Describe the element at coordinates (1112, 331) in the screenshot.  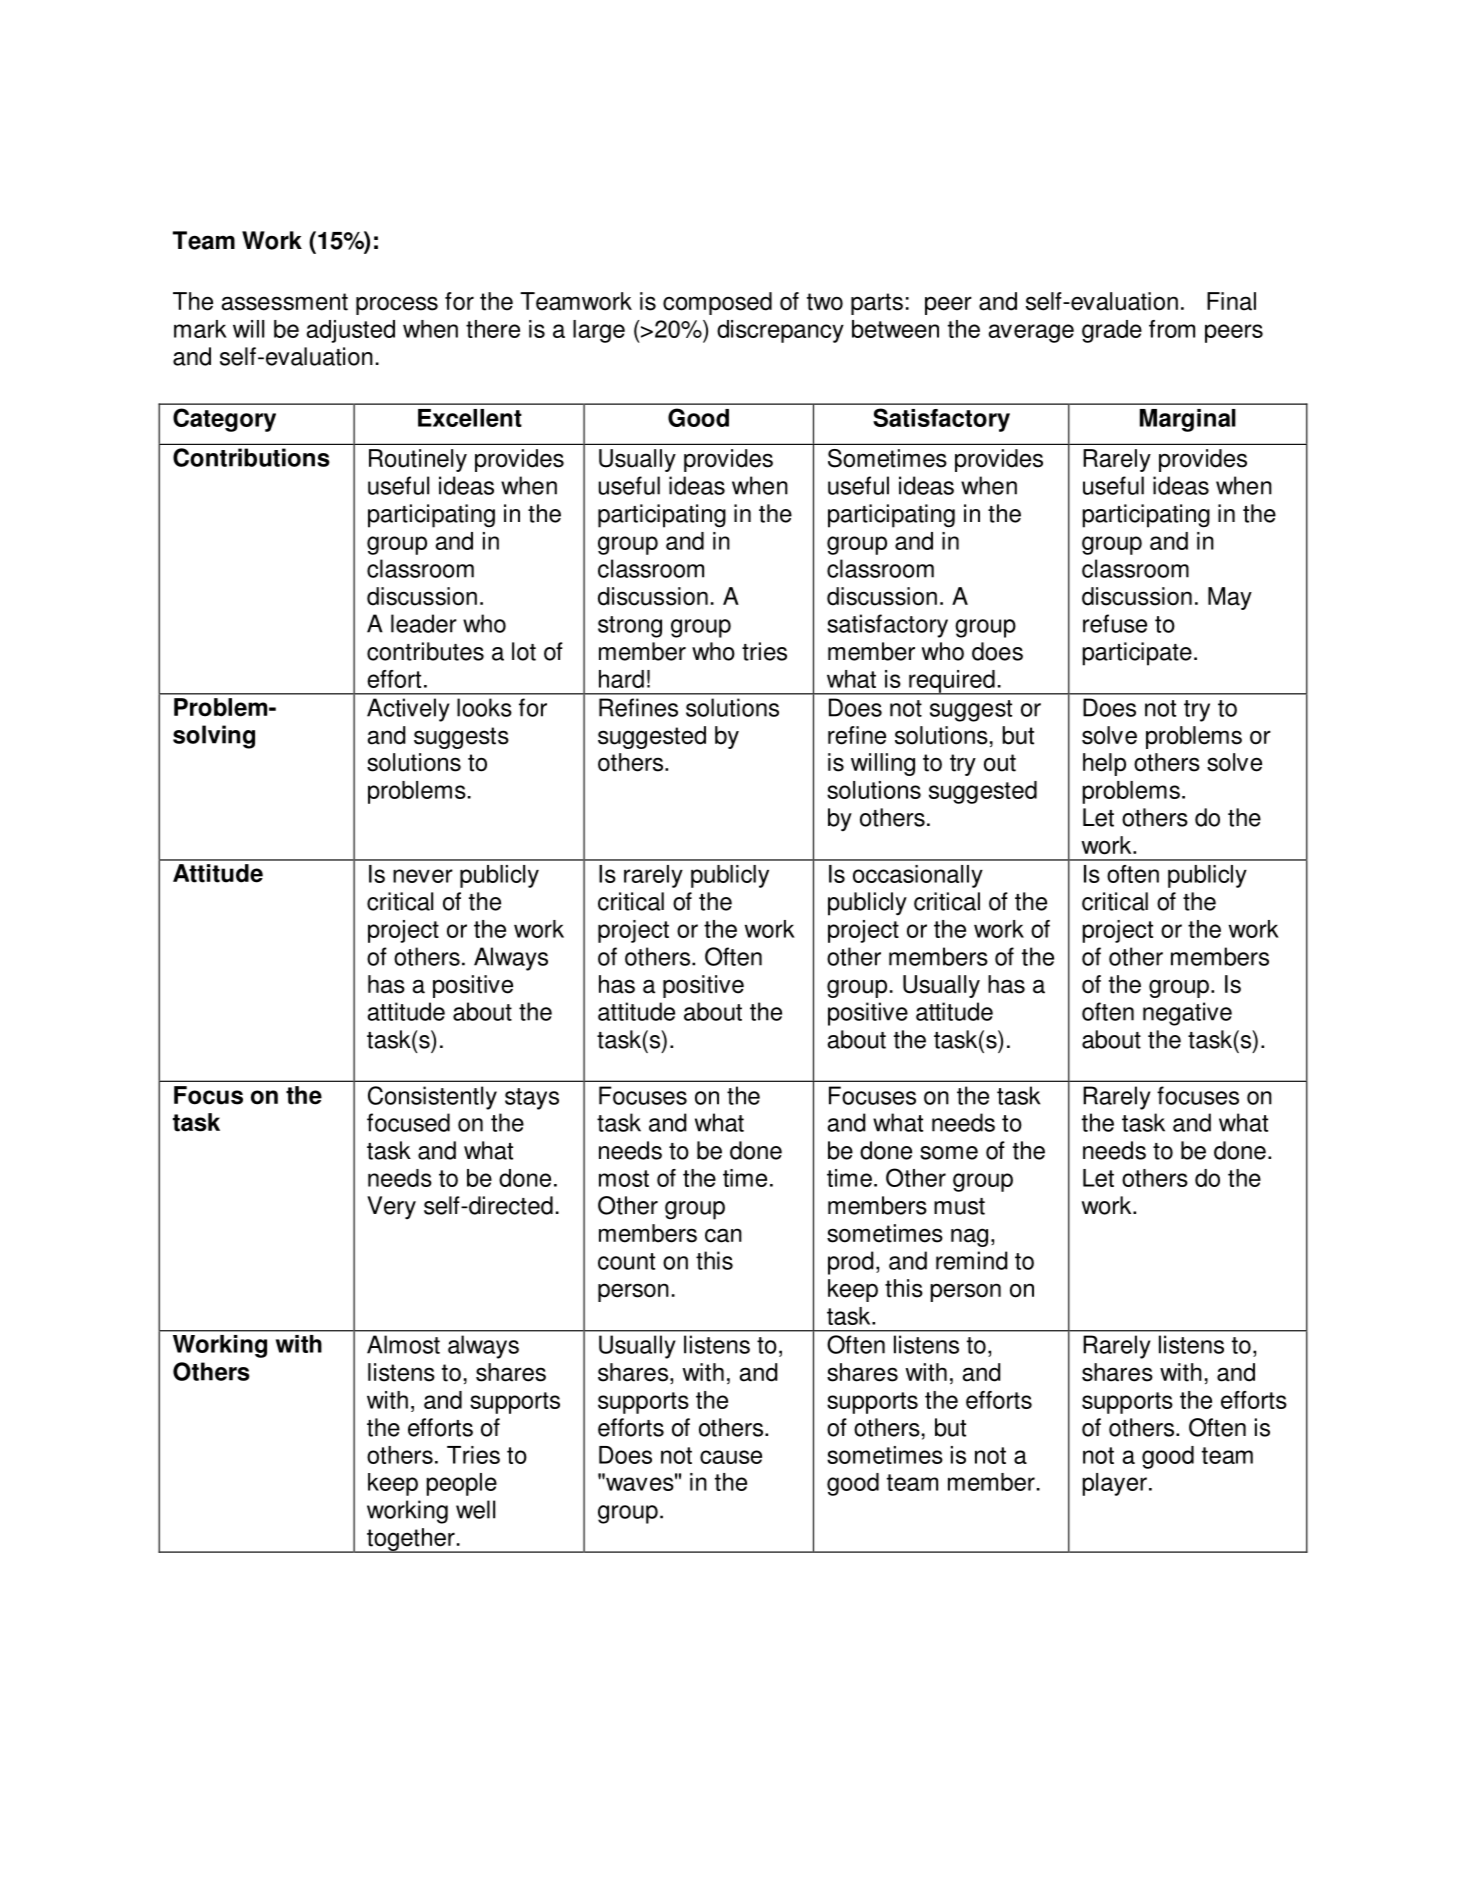
I see `grade` at that location.
